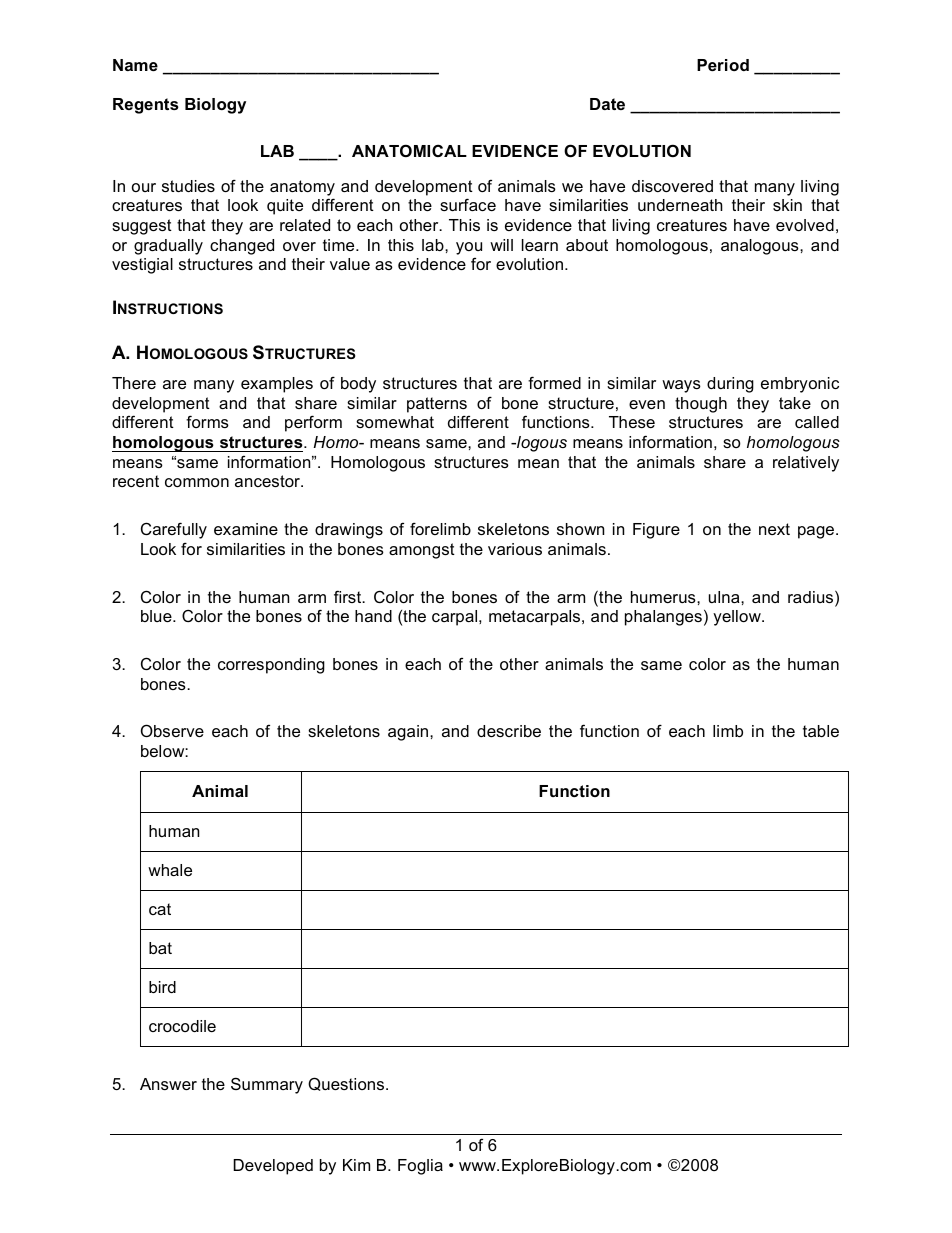  I want to click on blue, so click(157, 616).
